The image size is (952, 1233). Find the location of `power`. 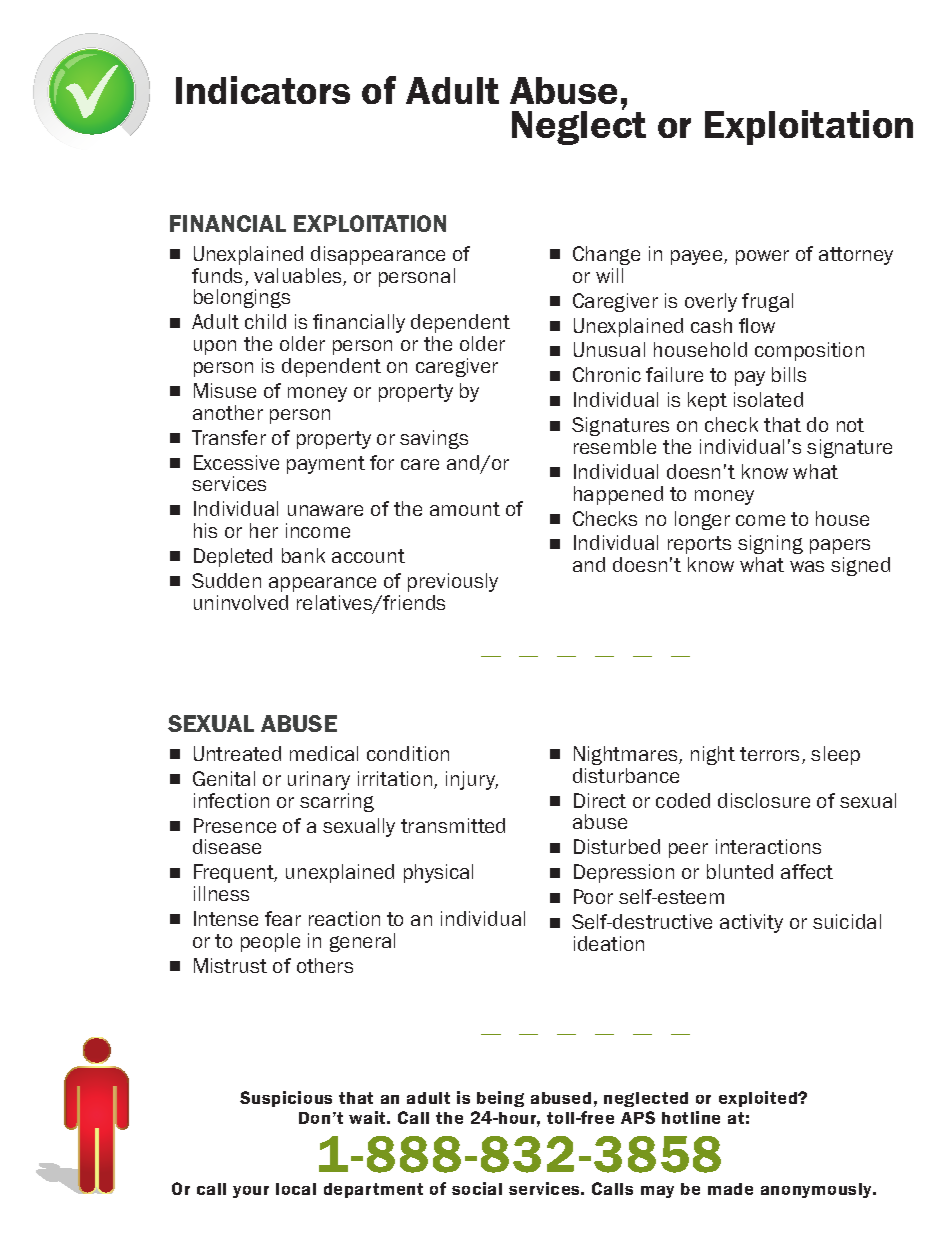

power is located at coordinates (762, 257).
